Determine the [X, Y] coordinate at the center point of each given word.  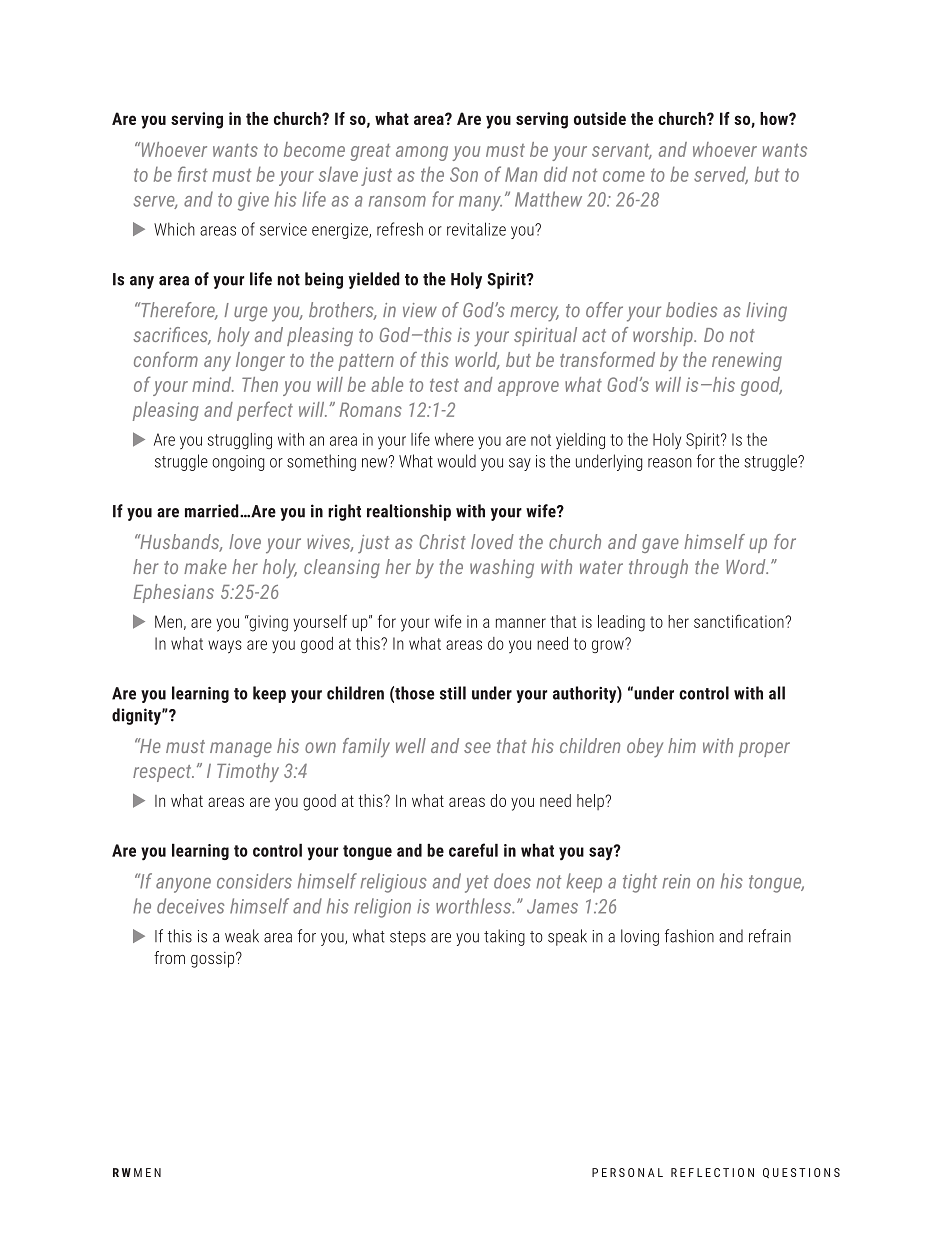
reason [670, 463]
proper [764, 749]
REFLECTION [712, 1172]
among [422, 153]
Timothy [248, 772]
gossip [214, 960]
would [456, 461]
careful [473, 850]
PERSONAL [627, 1172]
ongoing [238, 463]
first [193, 174]
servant [622, 152]
